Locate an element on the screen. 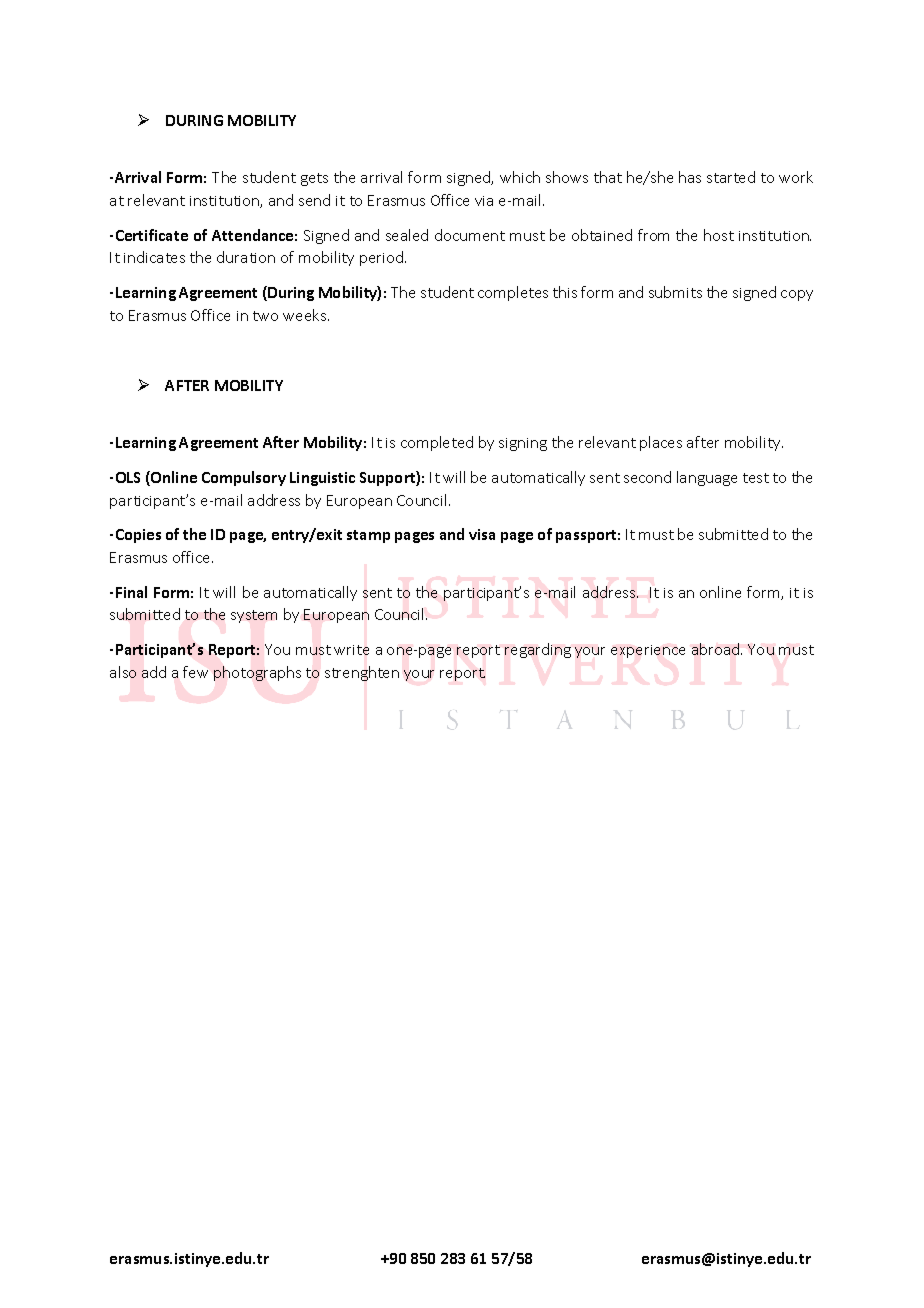  submits is located at coordinates (675, 292).
